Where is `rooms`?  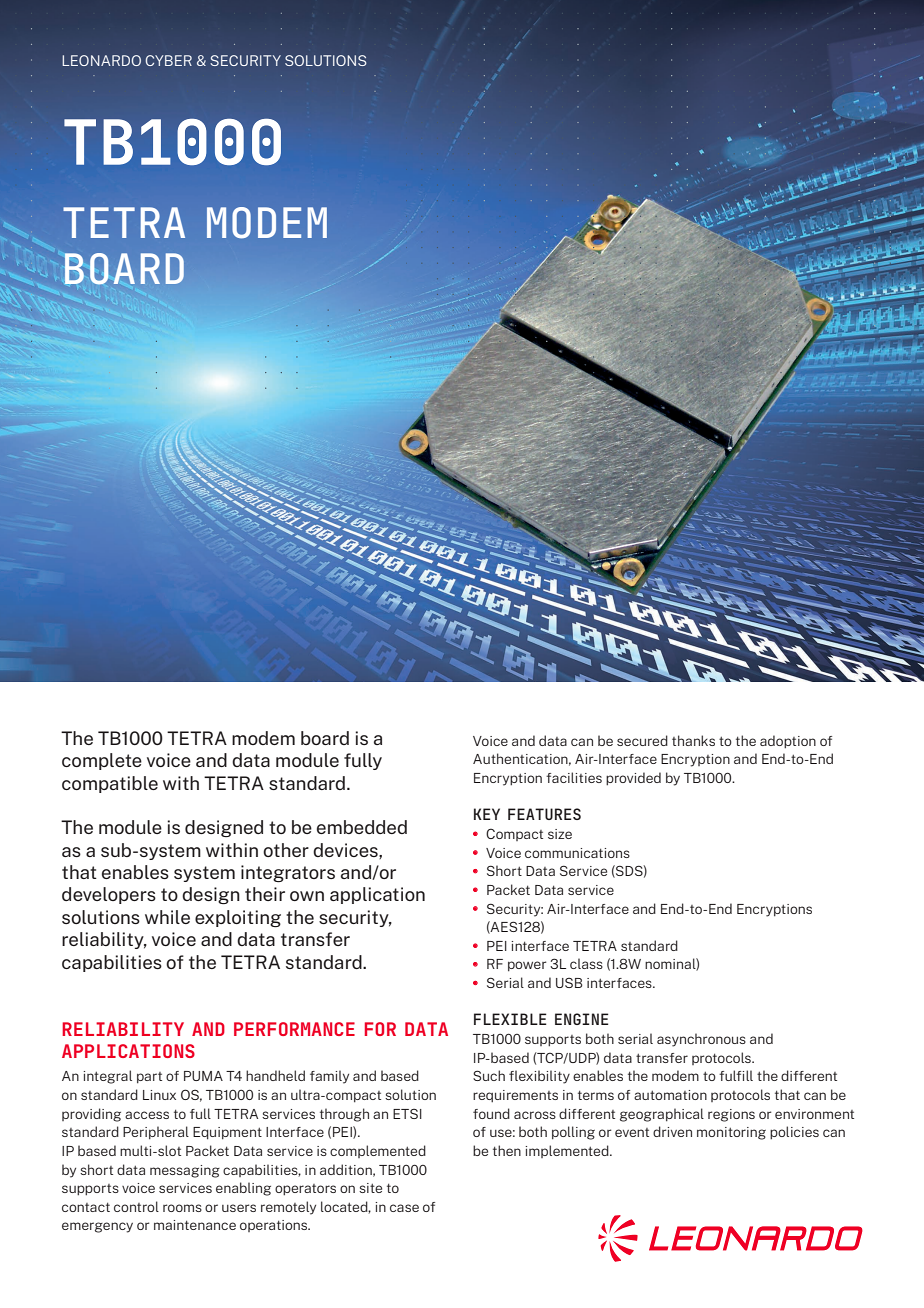
rooms is located at coordinates (182, 1208).
